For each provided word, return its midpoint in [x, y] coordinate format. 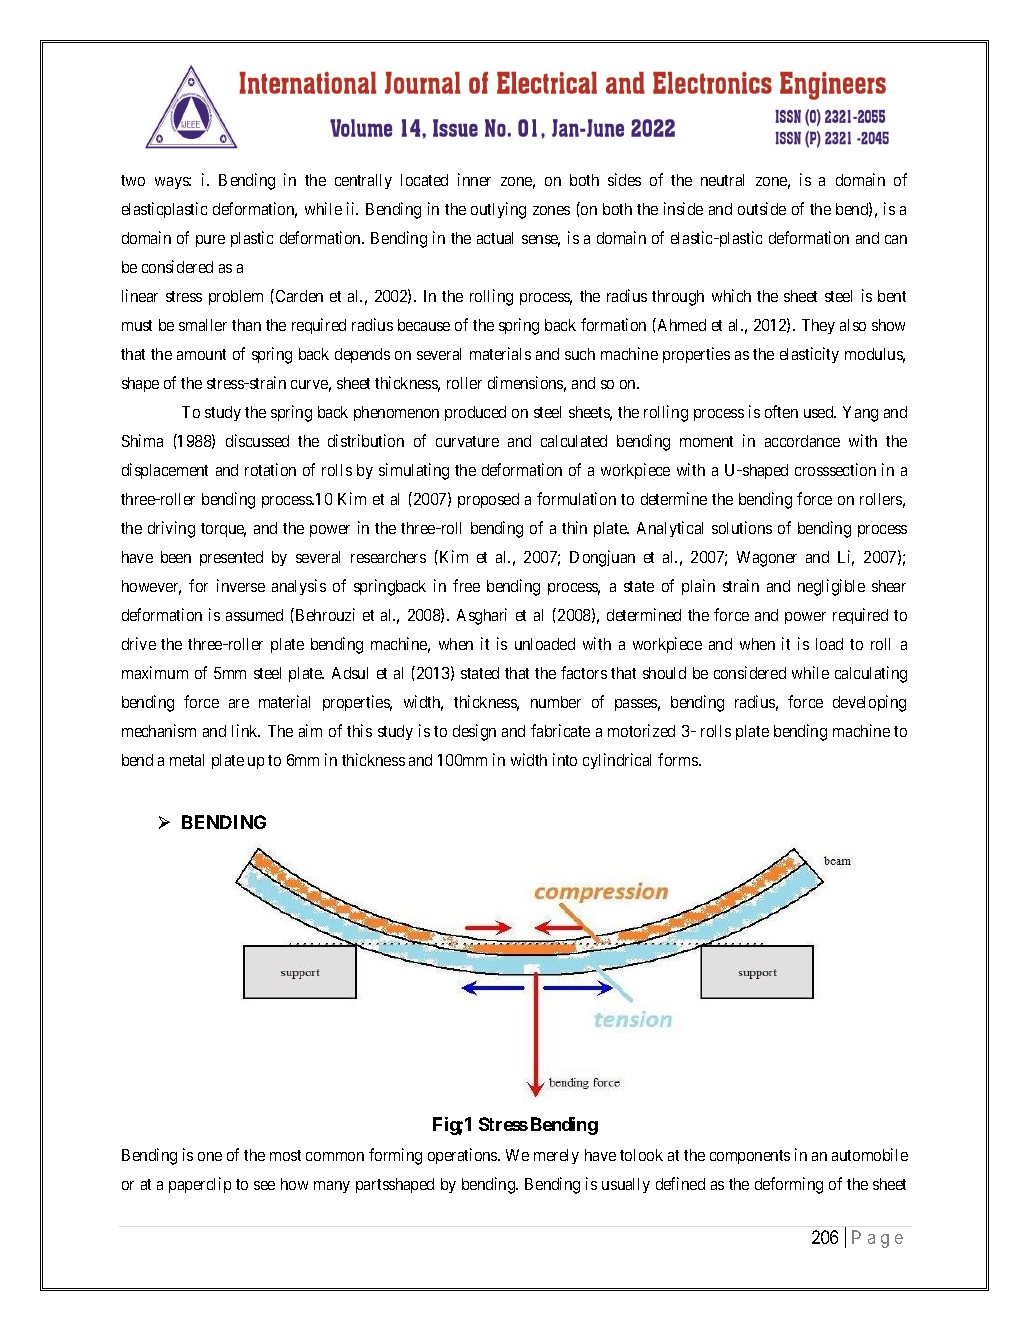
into [565, 759]
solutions [742, 527]
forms [679, 759]
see [264, 1185]
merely [556, 1156]
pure [210, 241]
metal [187, 760]
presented [231, 558]
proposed [488, 500]
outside [762, 208]
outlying [498, 210]
